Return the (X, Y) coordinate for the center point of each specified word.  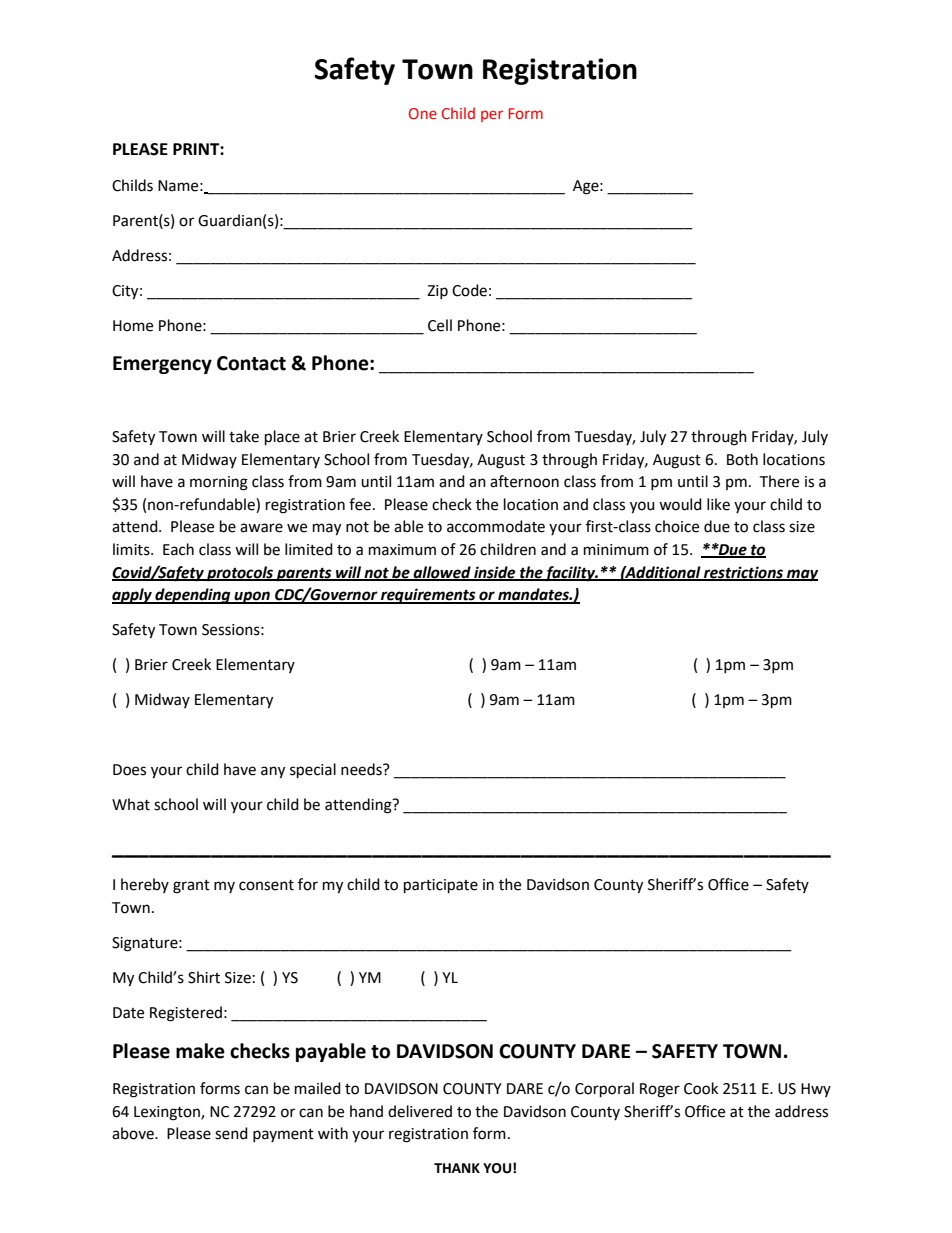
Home (133, 326)
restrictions (743, 573)
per (492, 116)
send (231, 1133)
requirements (428, 596)
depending (193, 596)
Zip (437, 292)
